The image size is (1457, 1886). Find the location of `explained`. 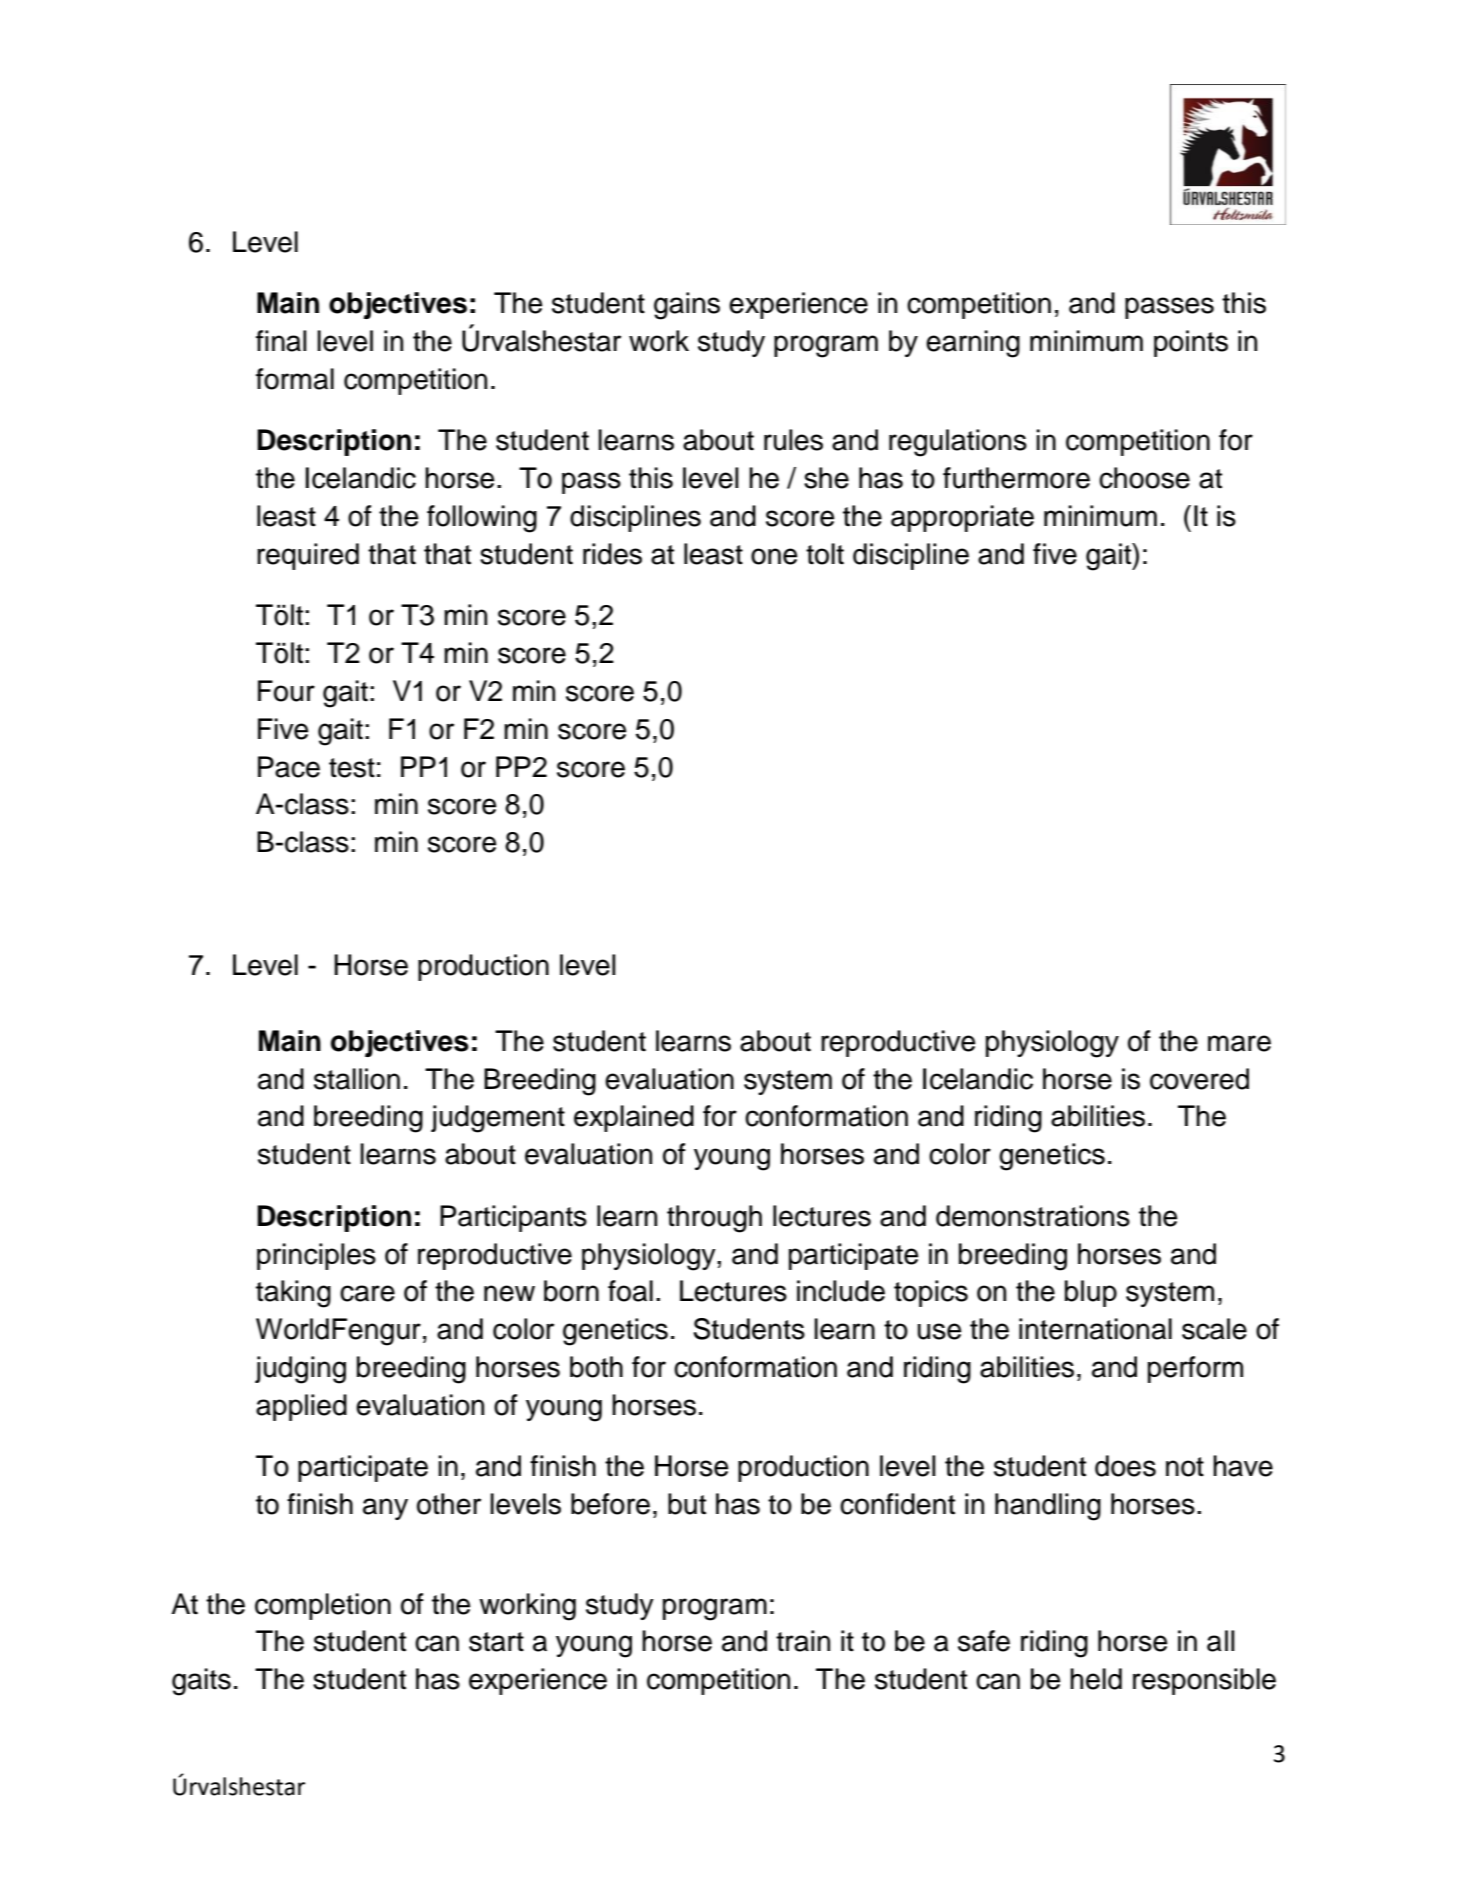

explained is located at coordinates (634, 1118).
